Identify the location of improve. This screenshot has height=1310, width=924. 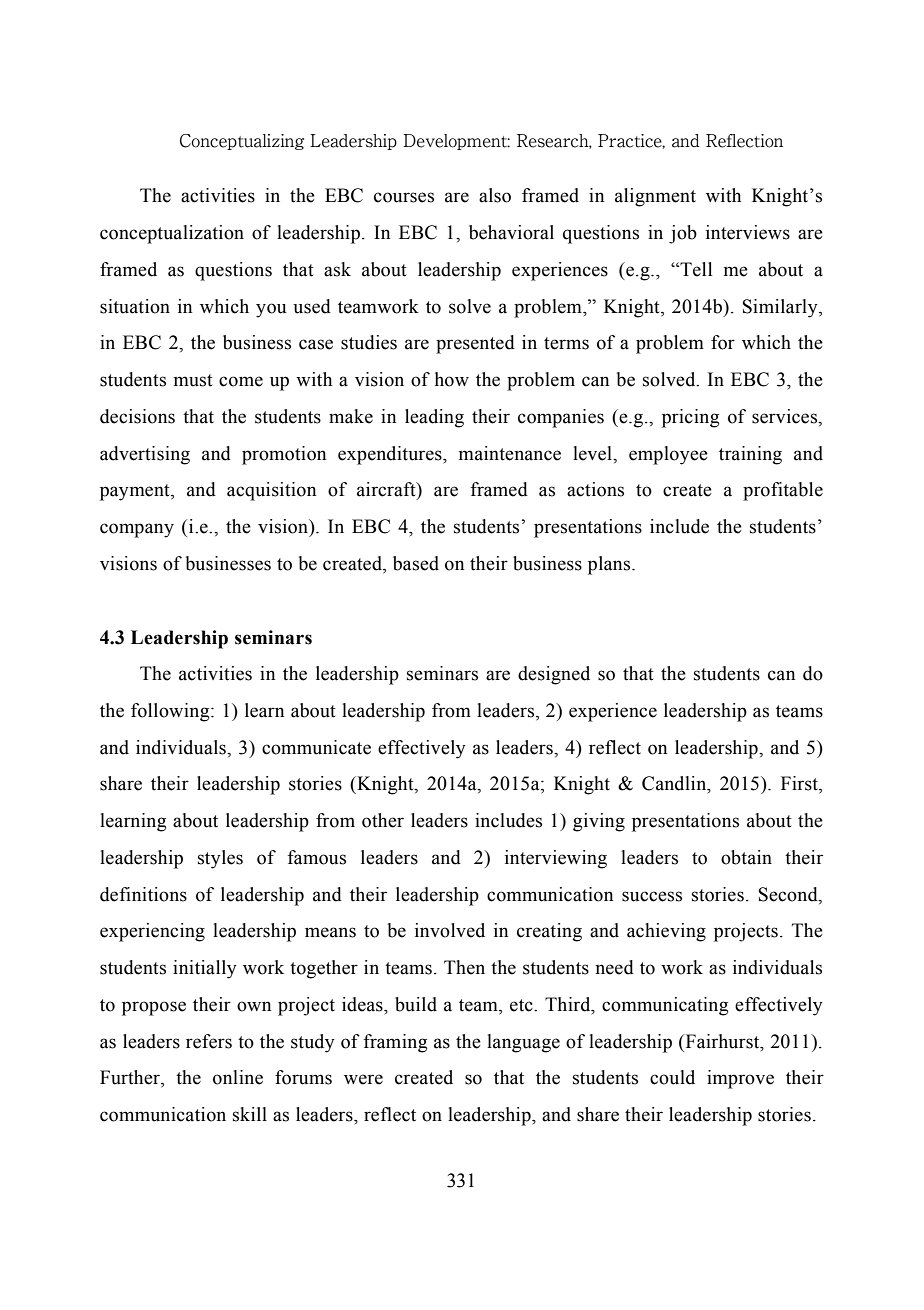
(740, 1079).
